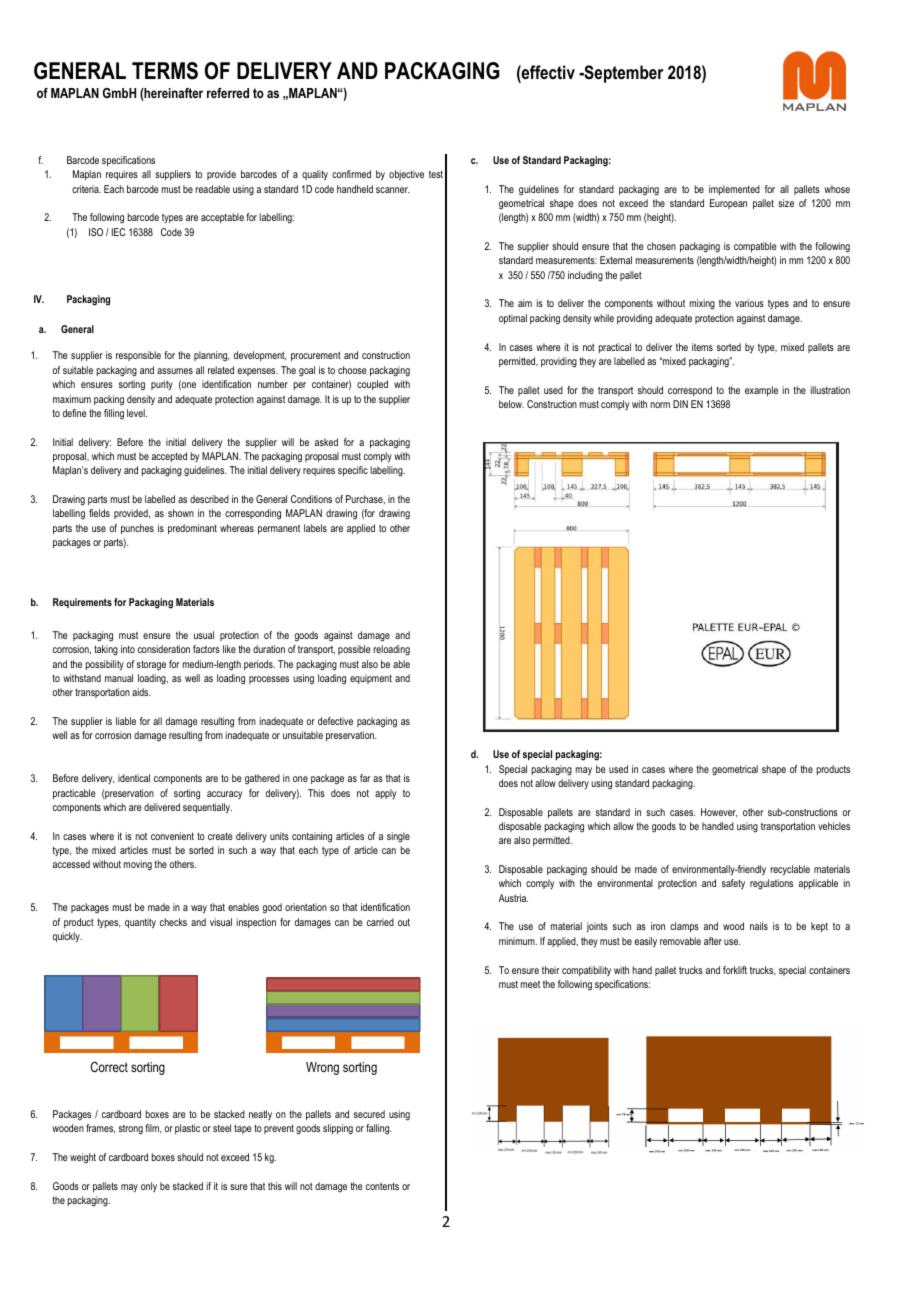  Describe the element at coordinates (153, 1129) in the screenshot. I see `film` at that location.
